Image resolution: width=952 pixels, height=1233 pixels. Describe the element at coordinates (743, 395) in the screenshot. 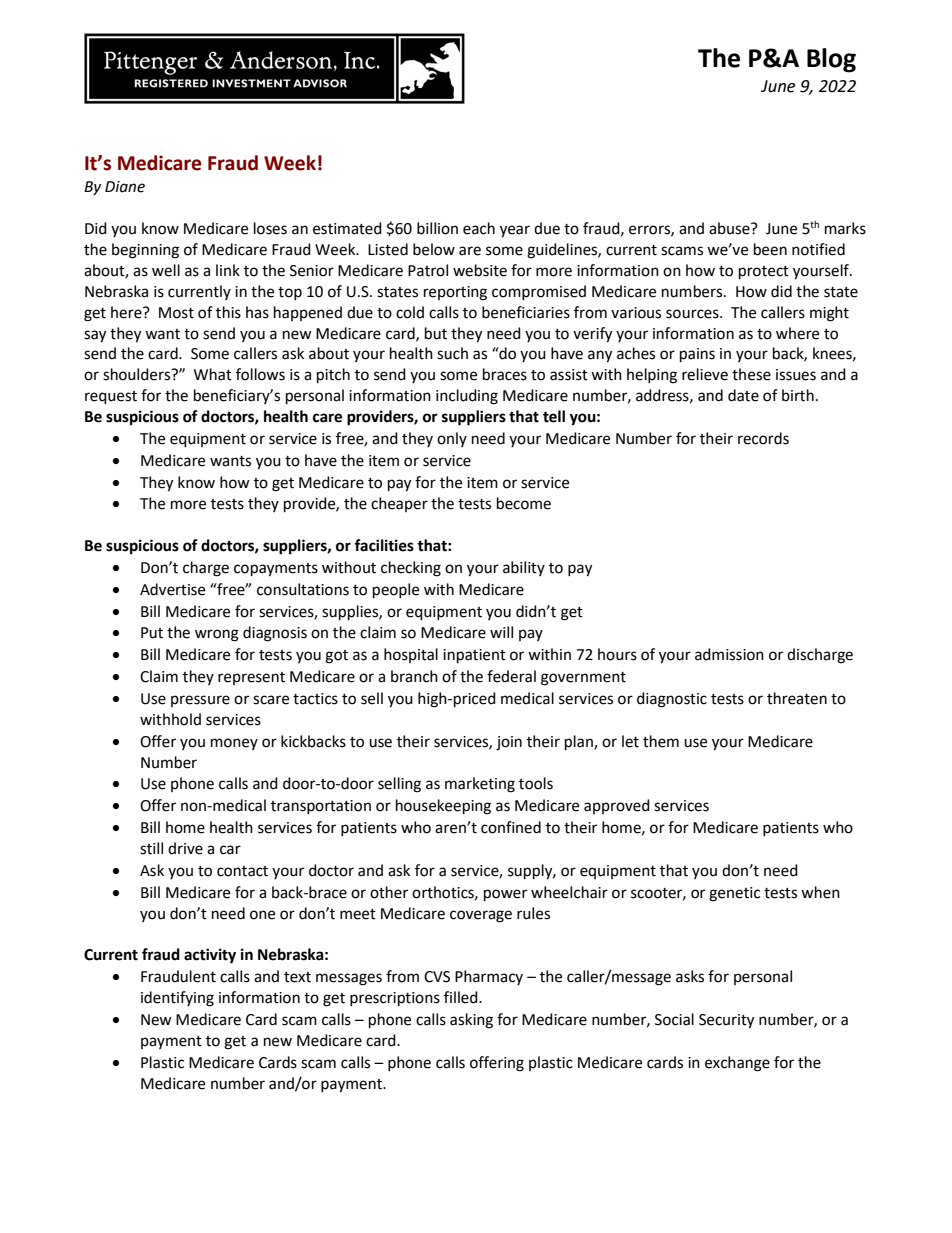

I see `date` at that location.
